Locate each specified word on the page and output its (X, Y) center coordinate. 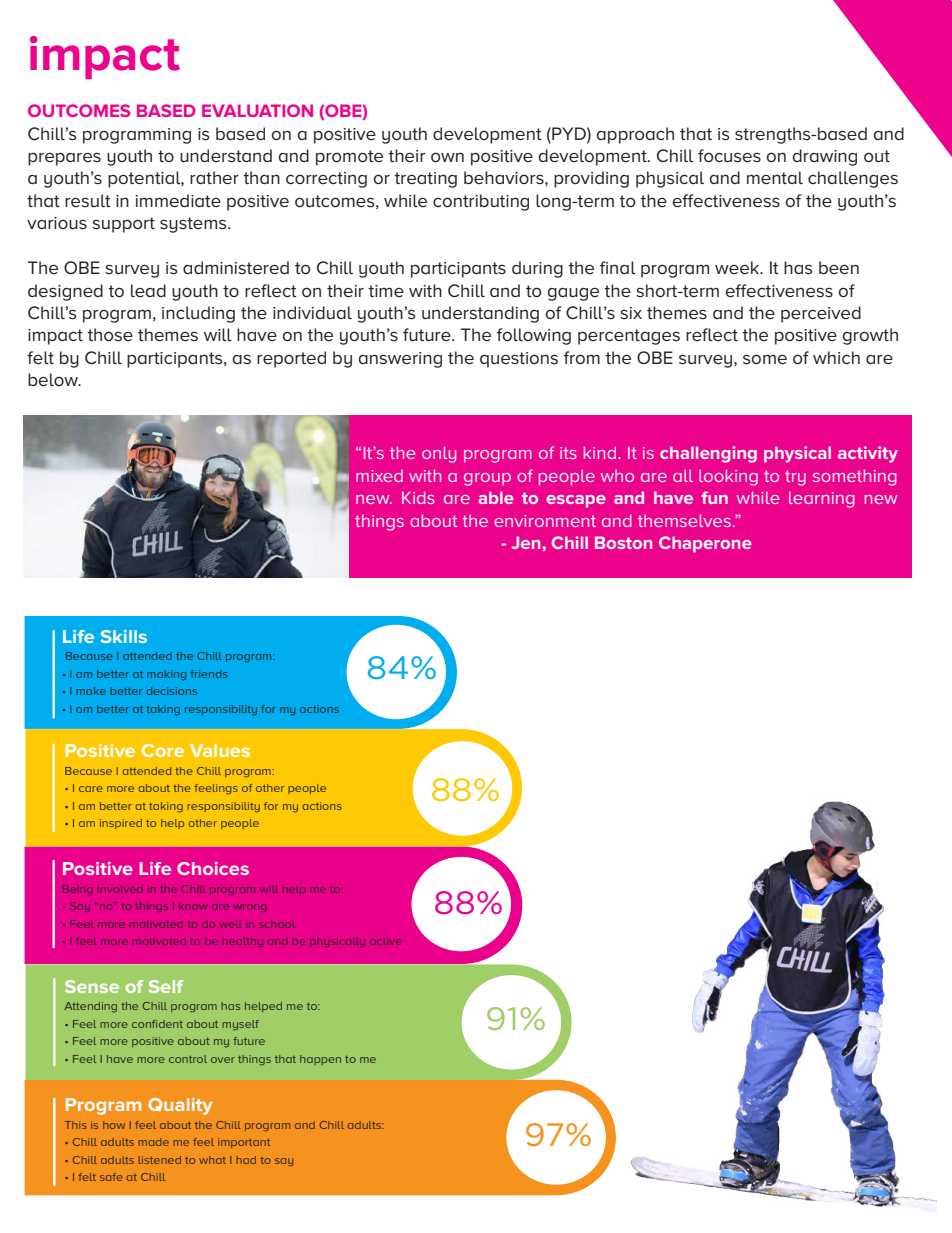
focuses (729, 156)
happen (320, 1060)
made (154, 1142)
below (54, 380)
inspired (121, 824)
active (386, 941)
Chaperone (705, 544)
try (795, 478)
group (487, 479)
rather (214, 178)
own (447, 157)
